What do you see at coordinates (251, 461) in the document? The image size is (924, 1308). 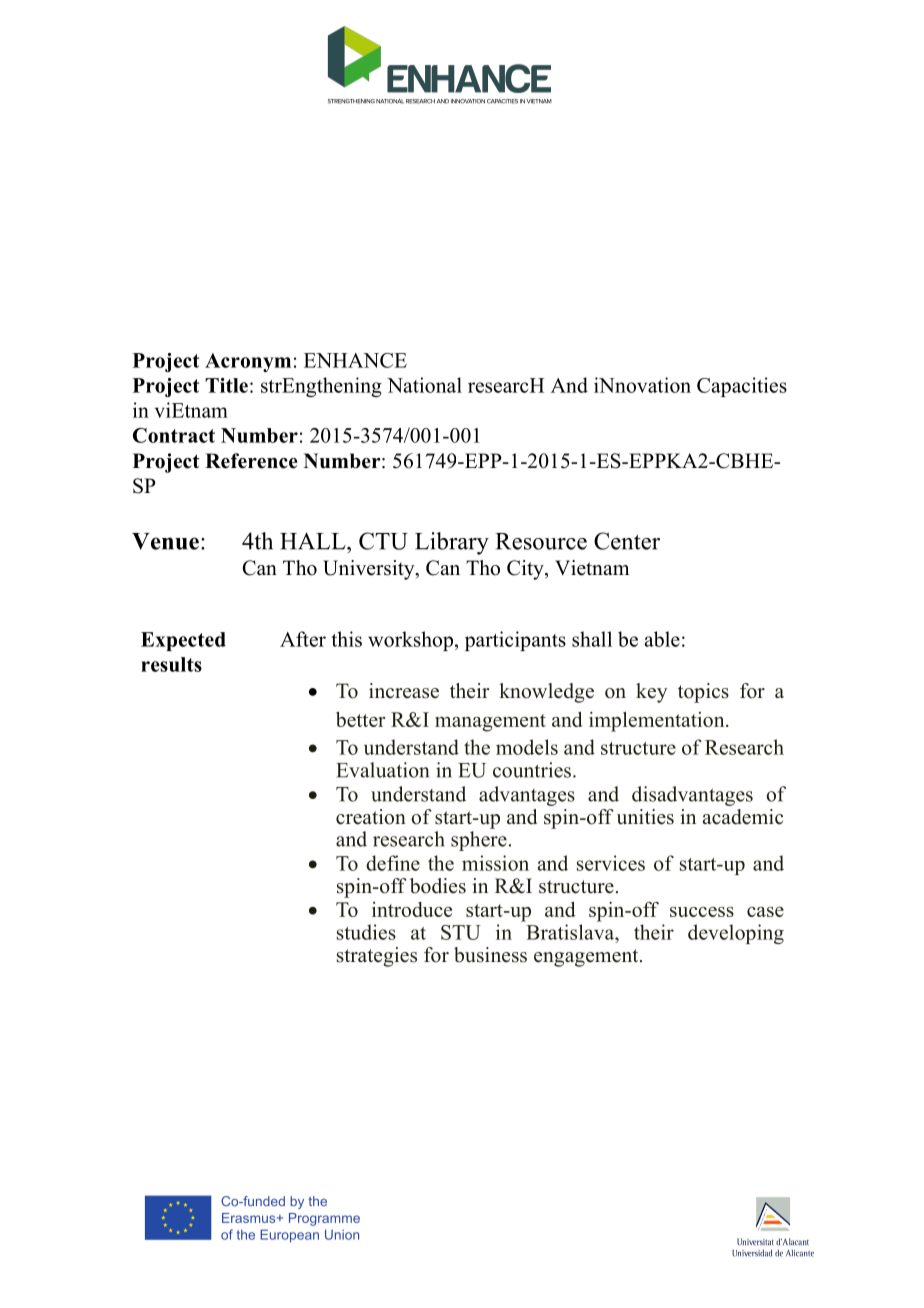 I see `Reference` at bounding box center [251, 461].
